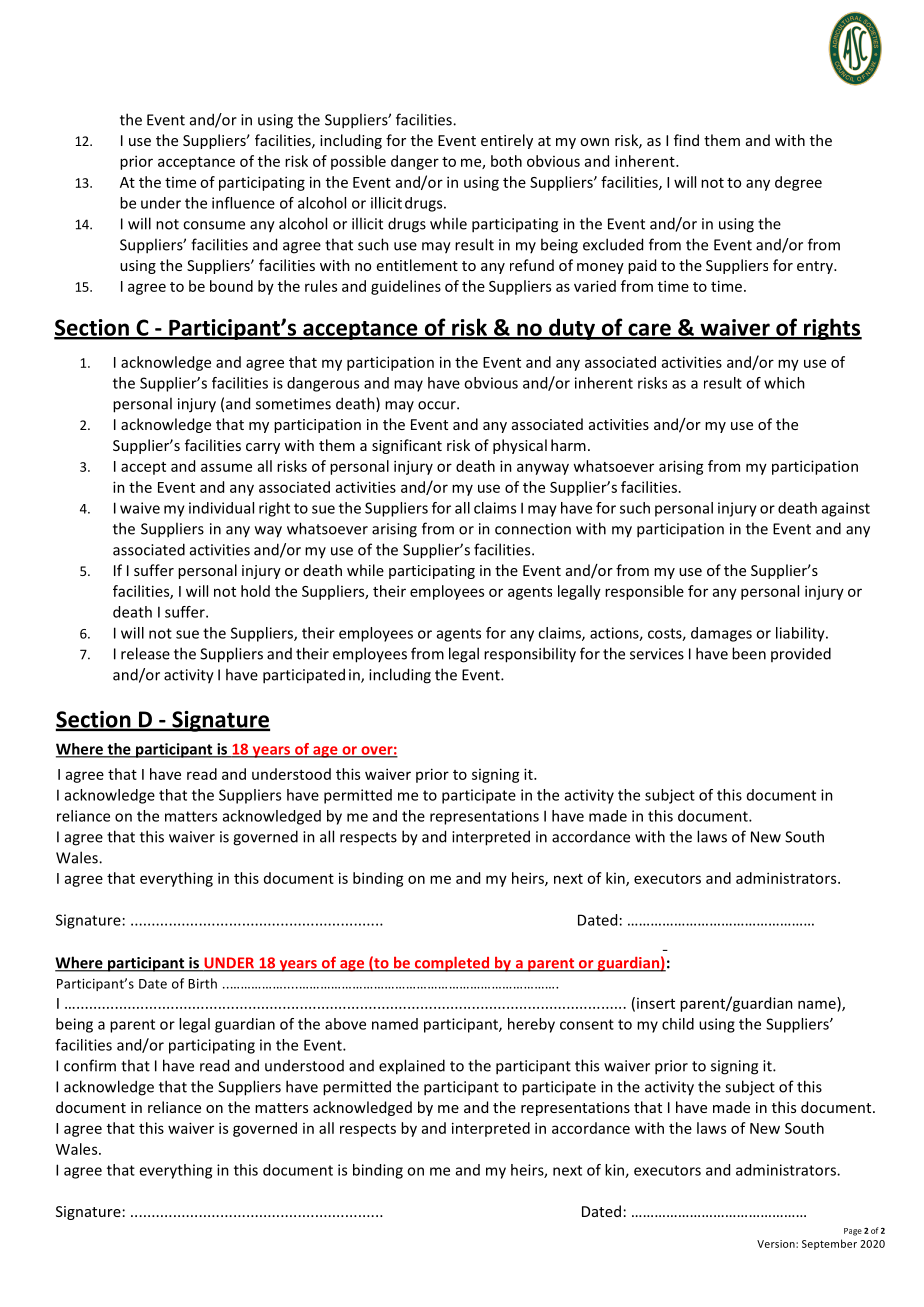 The width and height of the screenshot is (924, 1307). Describe the element at coordinates (784, 383) in the screenshot. I see `which` at that location.
